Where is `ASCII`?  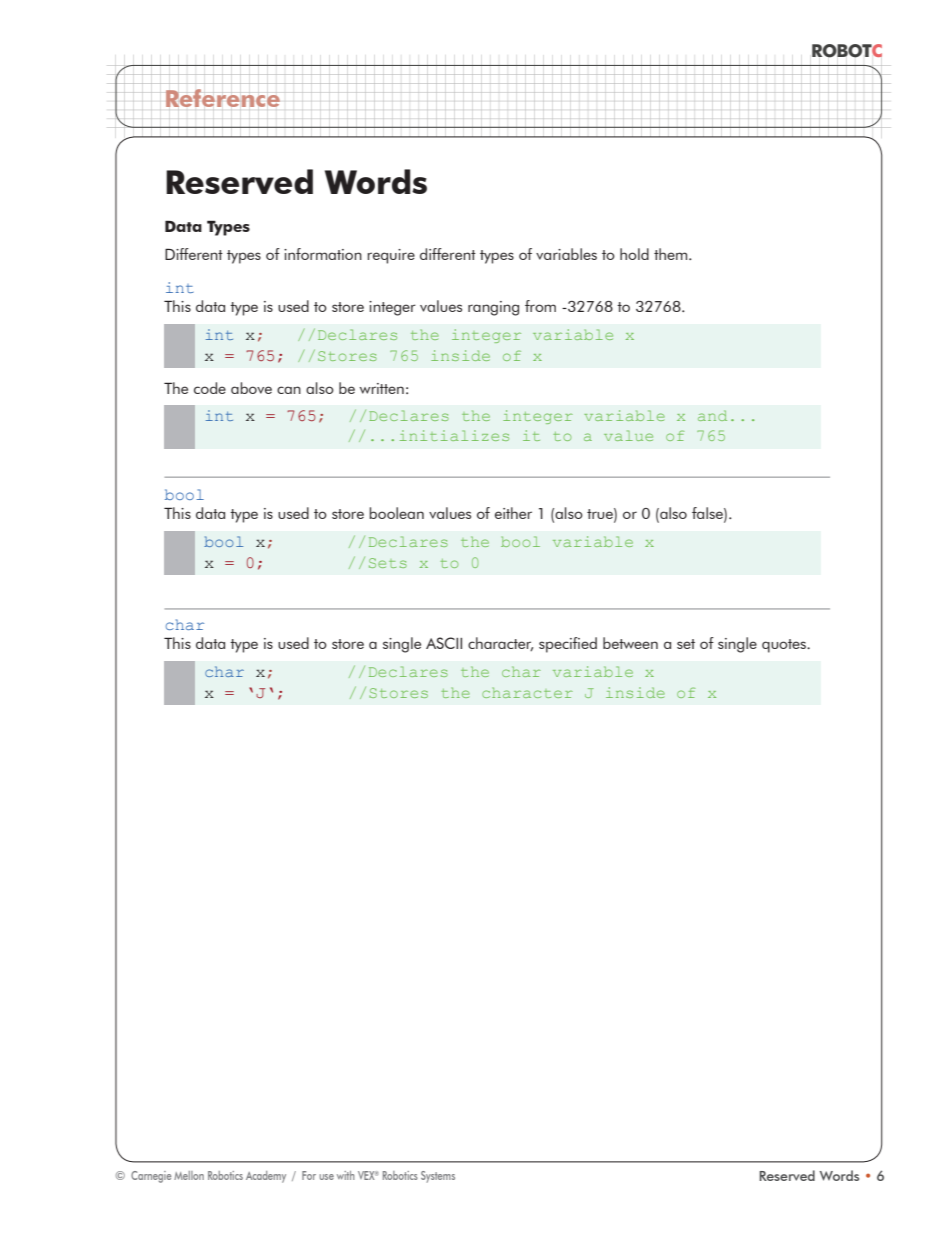
ASCII is located at coordinates (444, 643).
